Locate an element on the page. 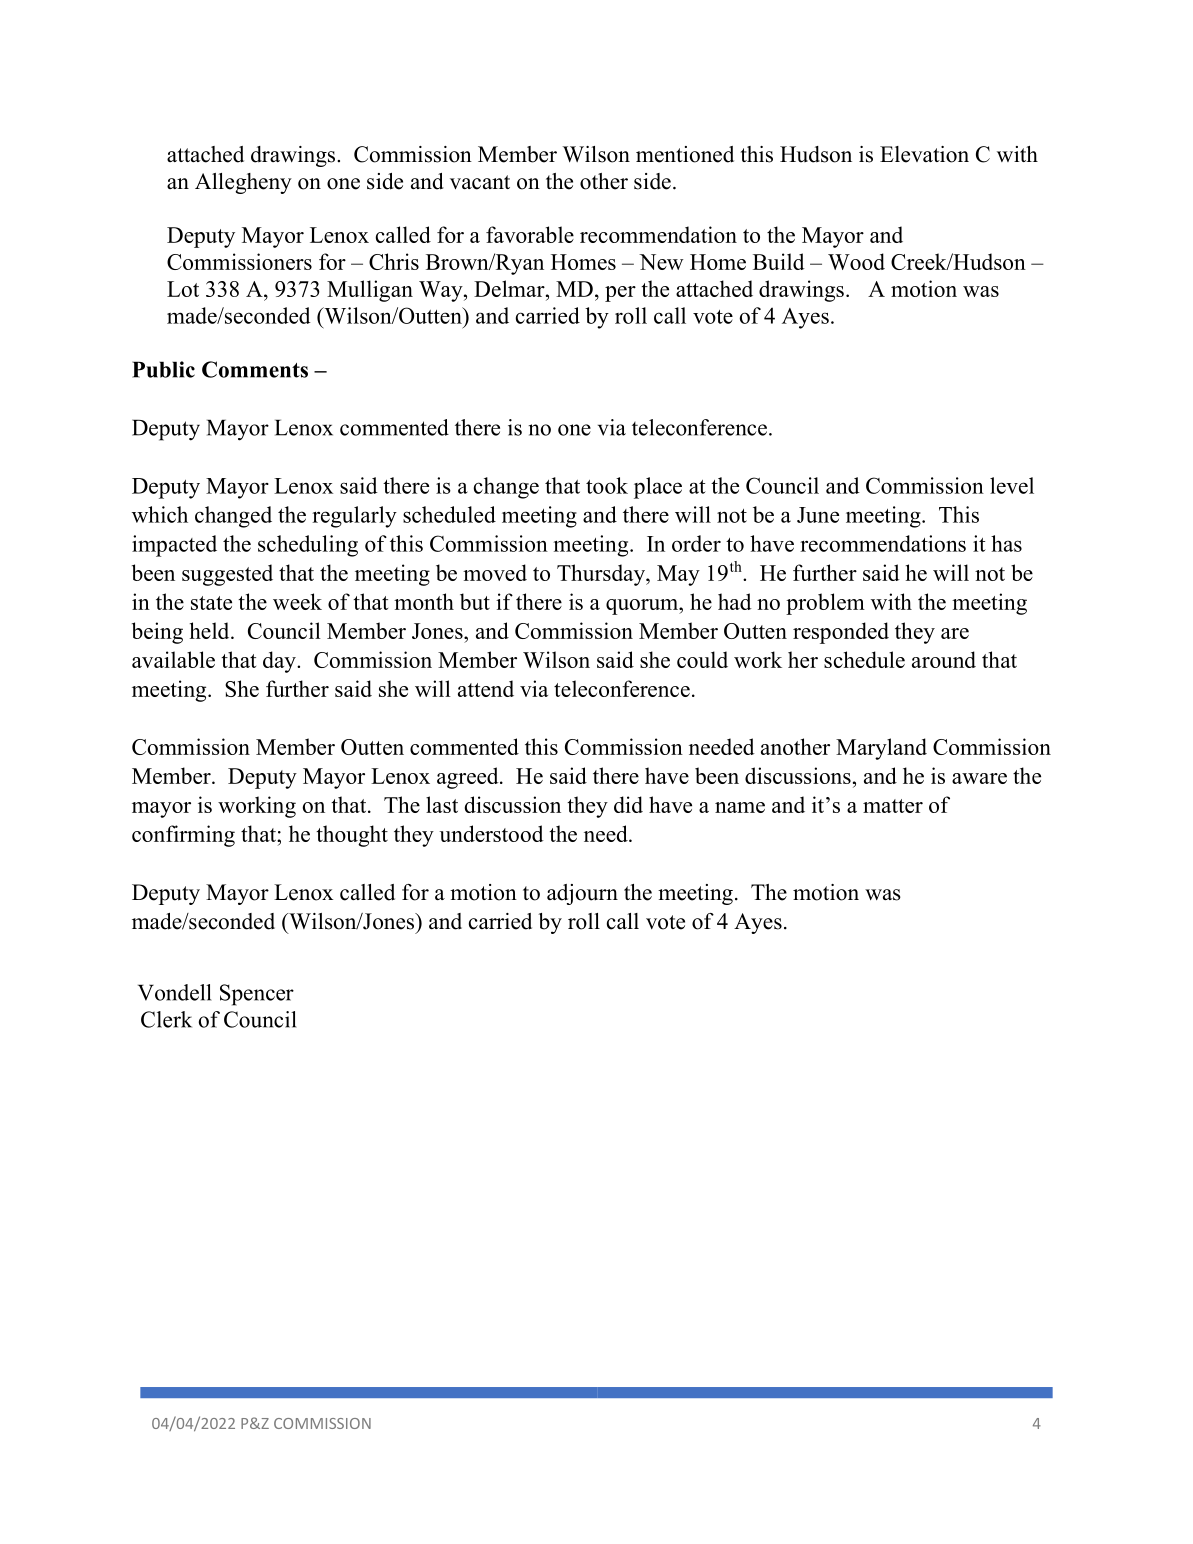  June is located at coordinates (818, 515).
